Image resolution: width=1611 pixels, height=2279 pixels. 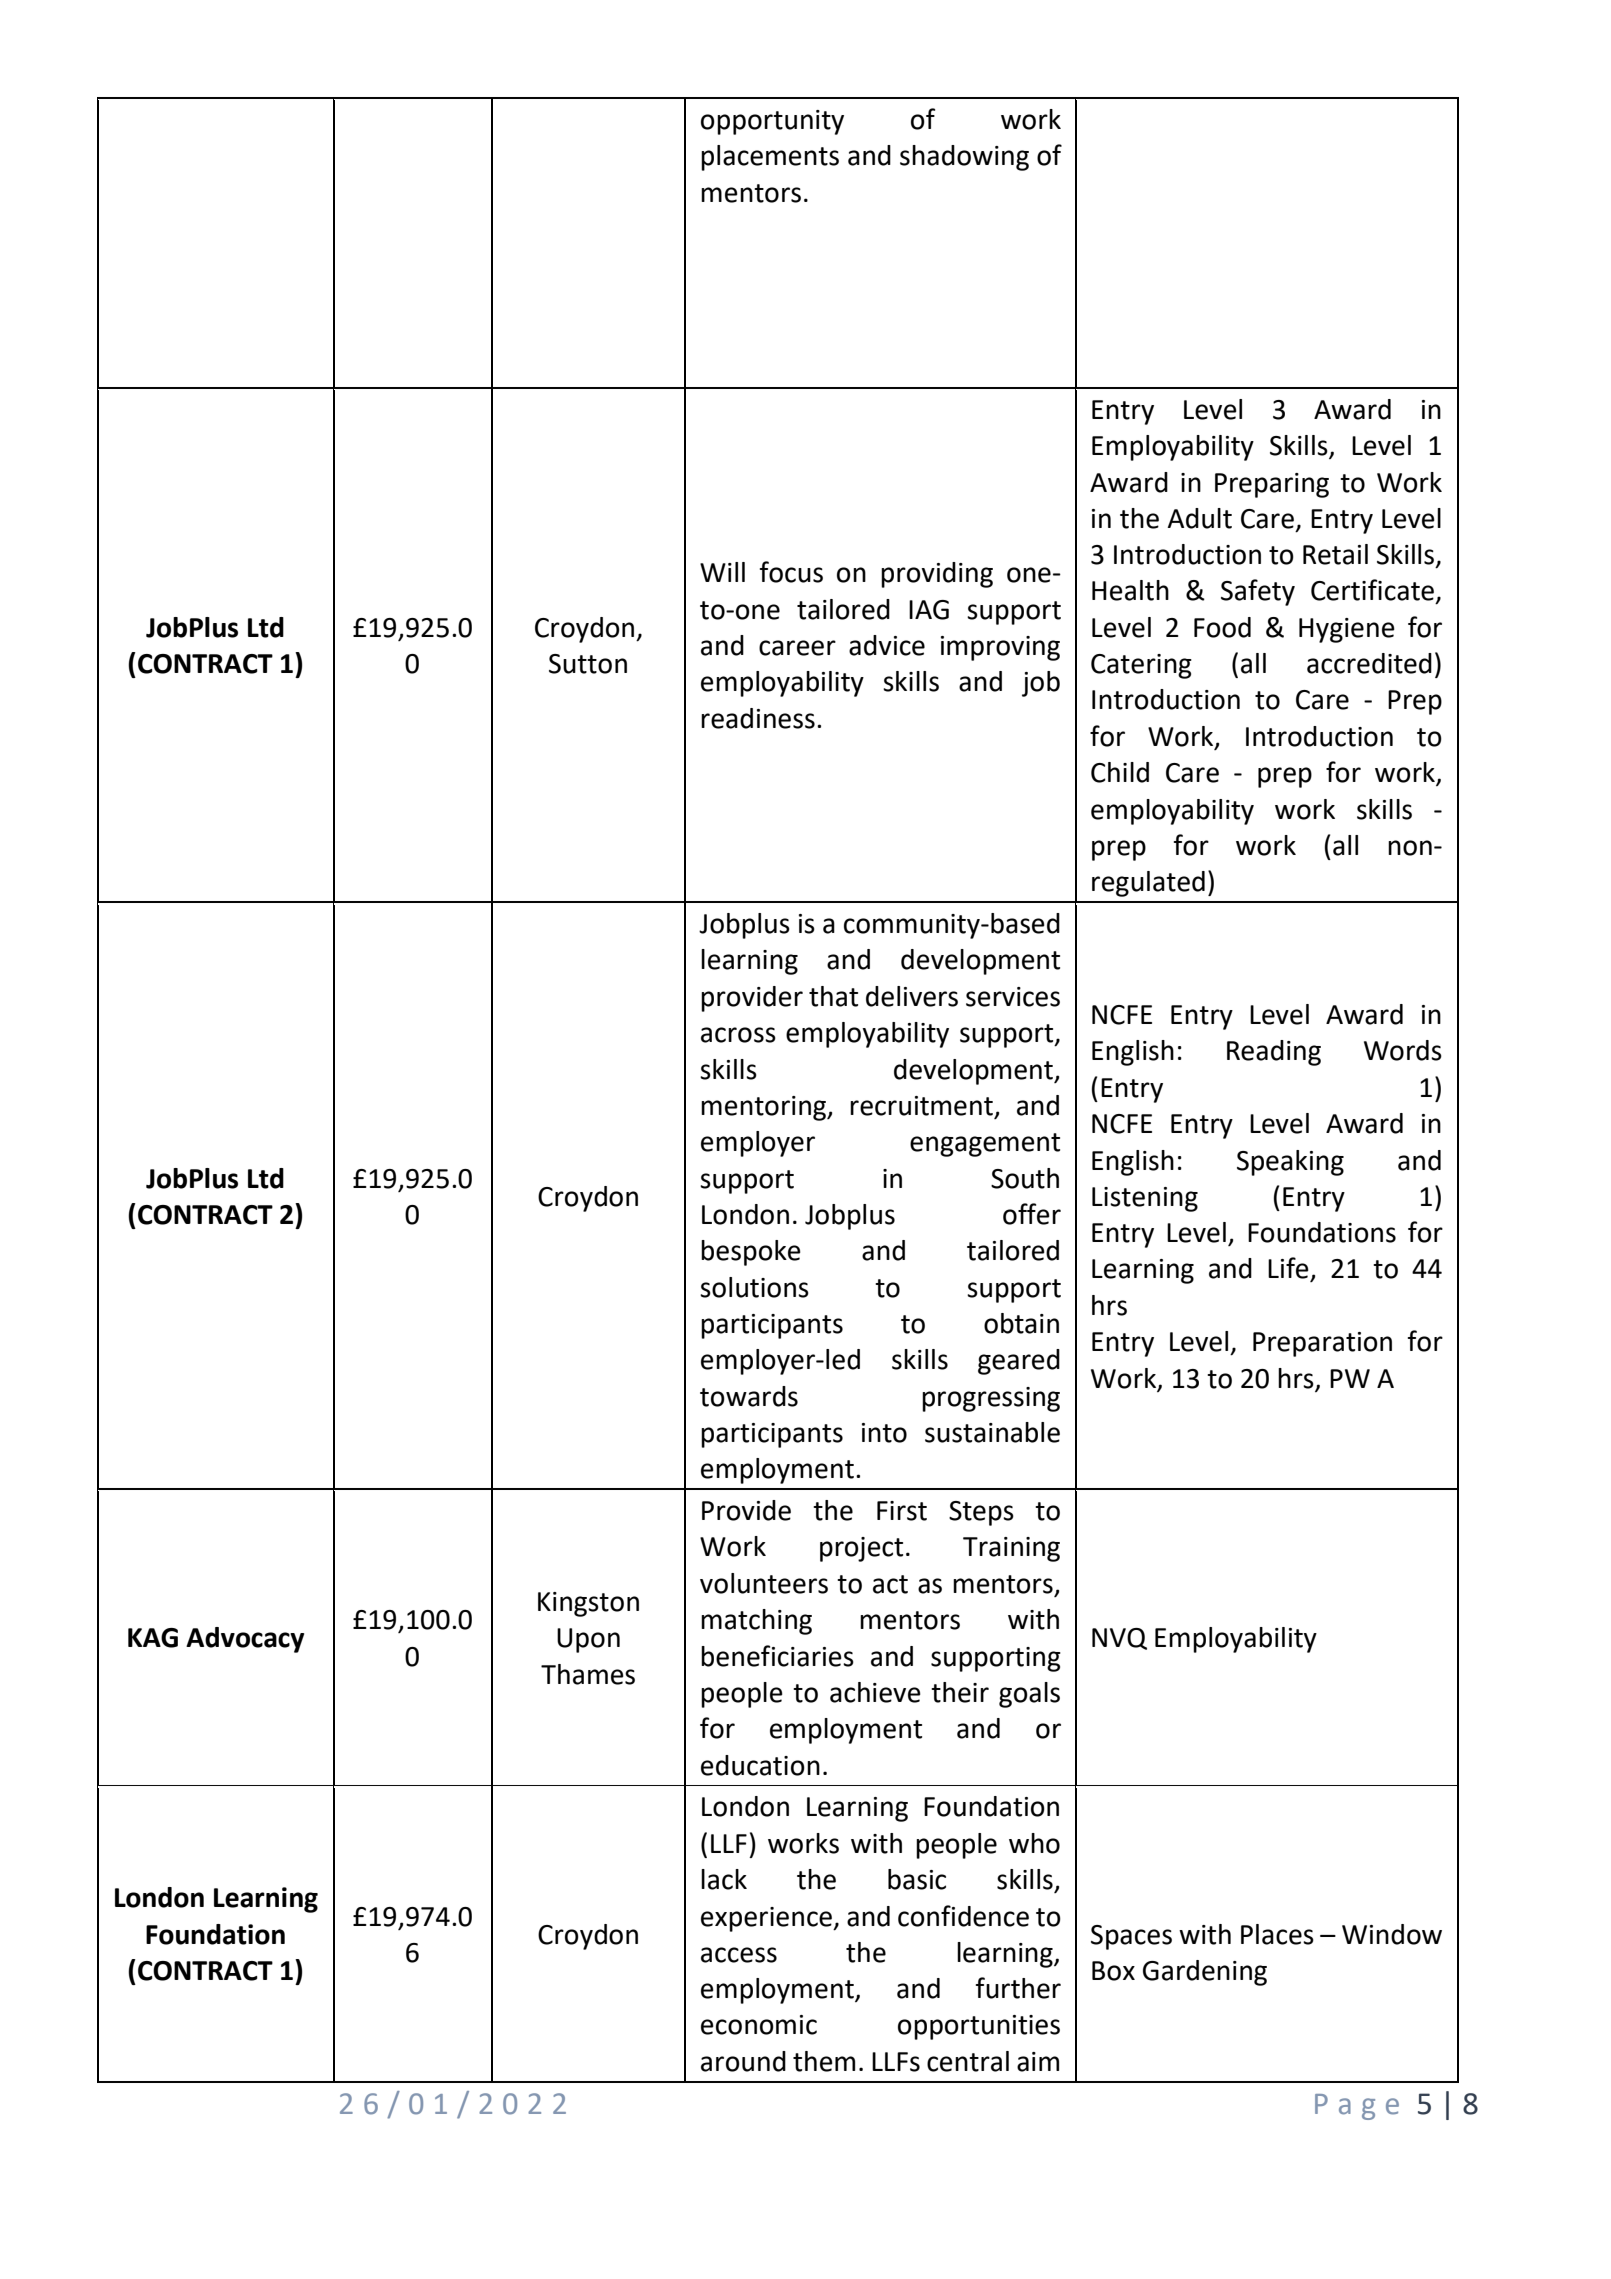 I want to click on across, so click(x=738, y=1035).
